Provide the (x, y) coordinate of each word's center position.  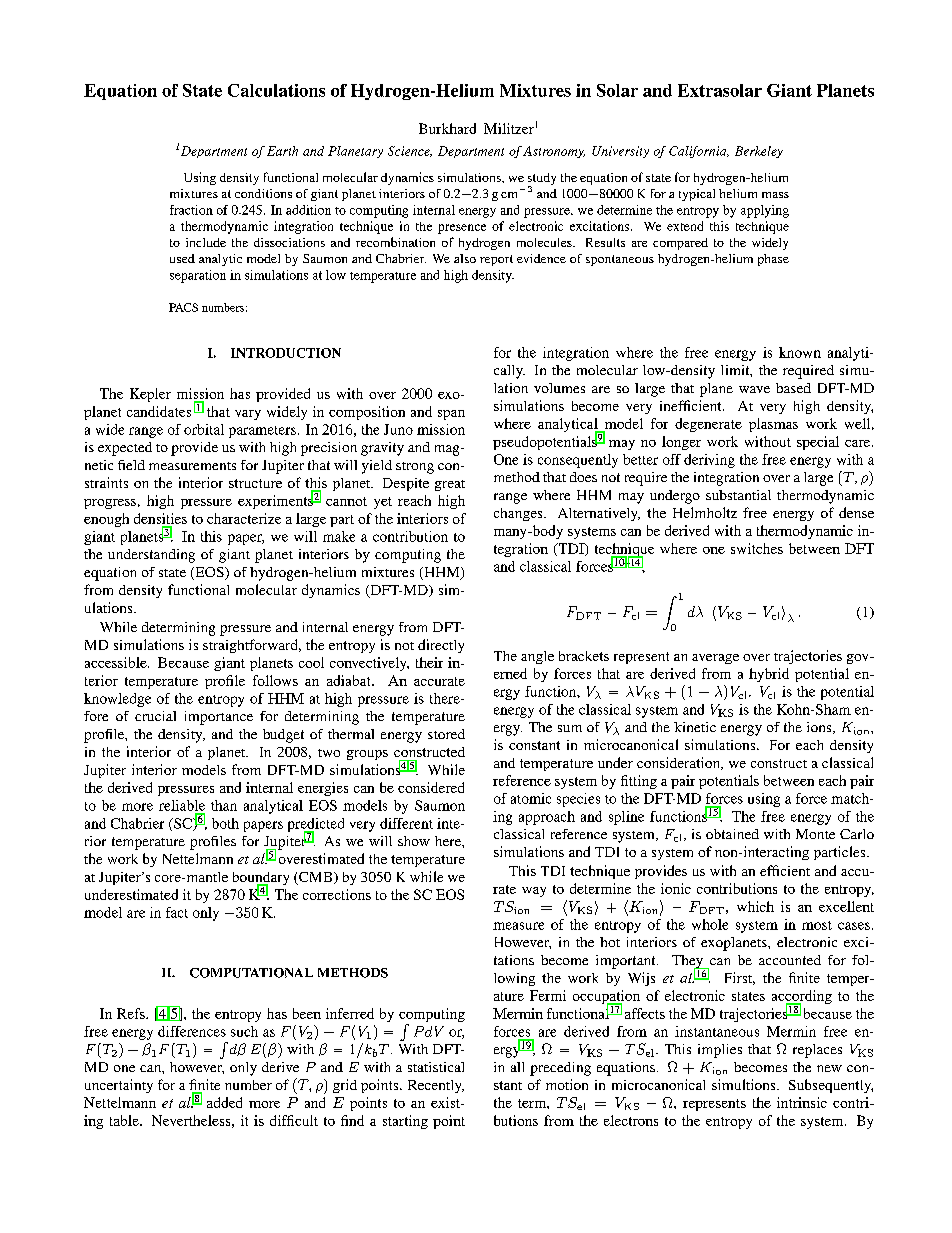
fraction (191, 210)
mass (775, 195)
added (224, 1102)
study (542, 180)
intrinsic (802, 1102)
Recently (436, 1086)
